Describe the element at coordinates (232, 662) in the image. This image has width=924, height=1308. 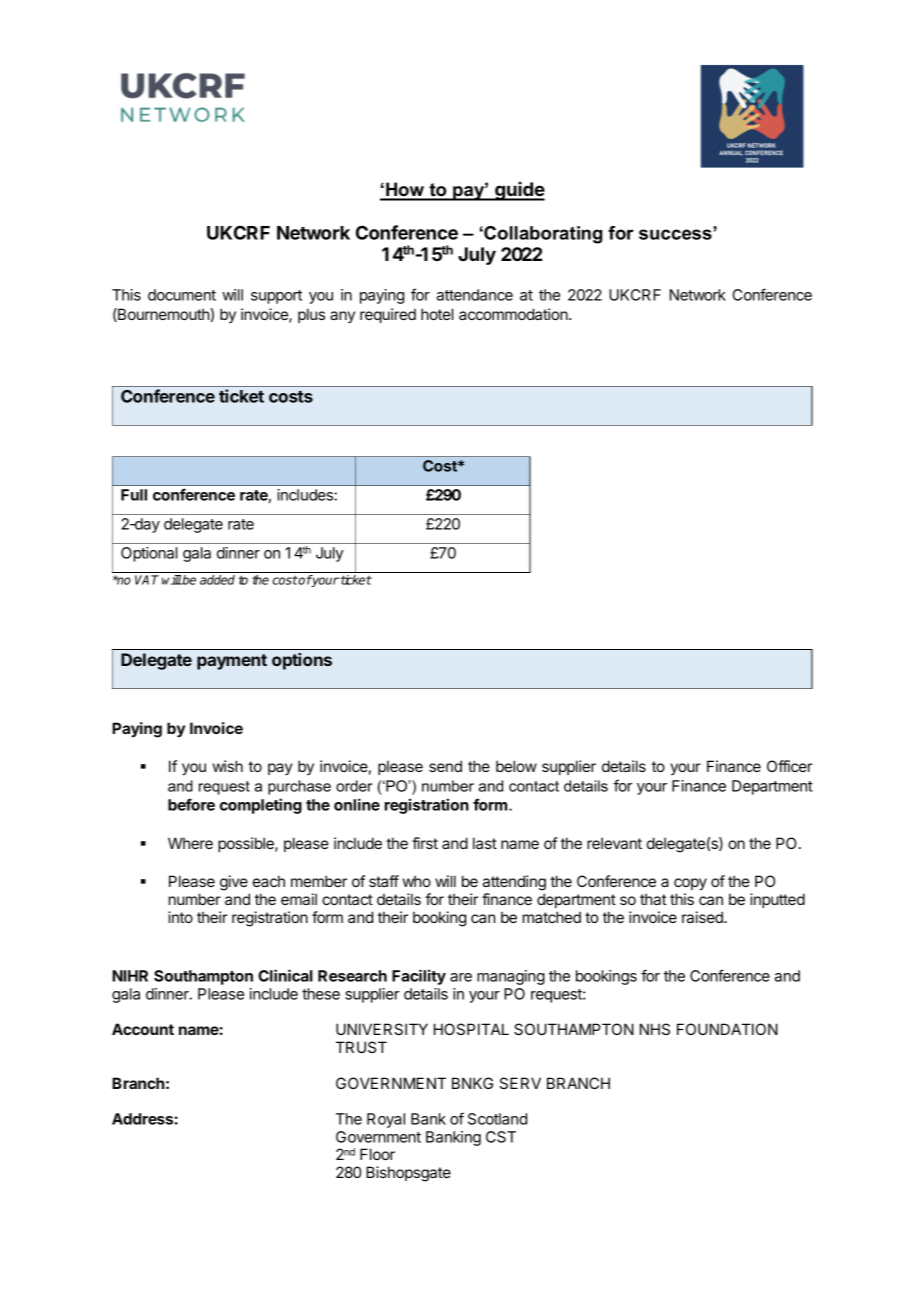
I see `payment` at that location.
